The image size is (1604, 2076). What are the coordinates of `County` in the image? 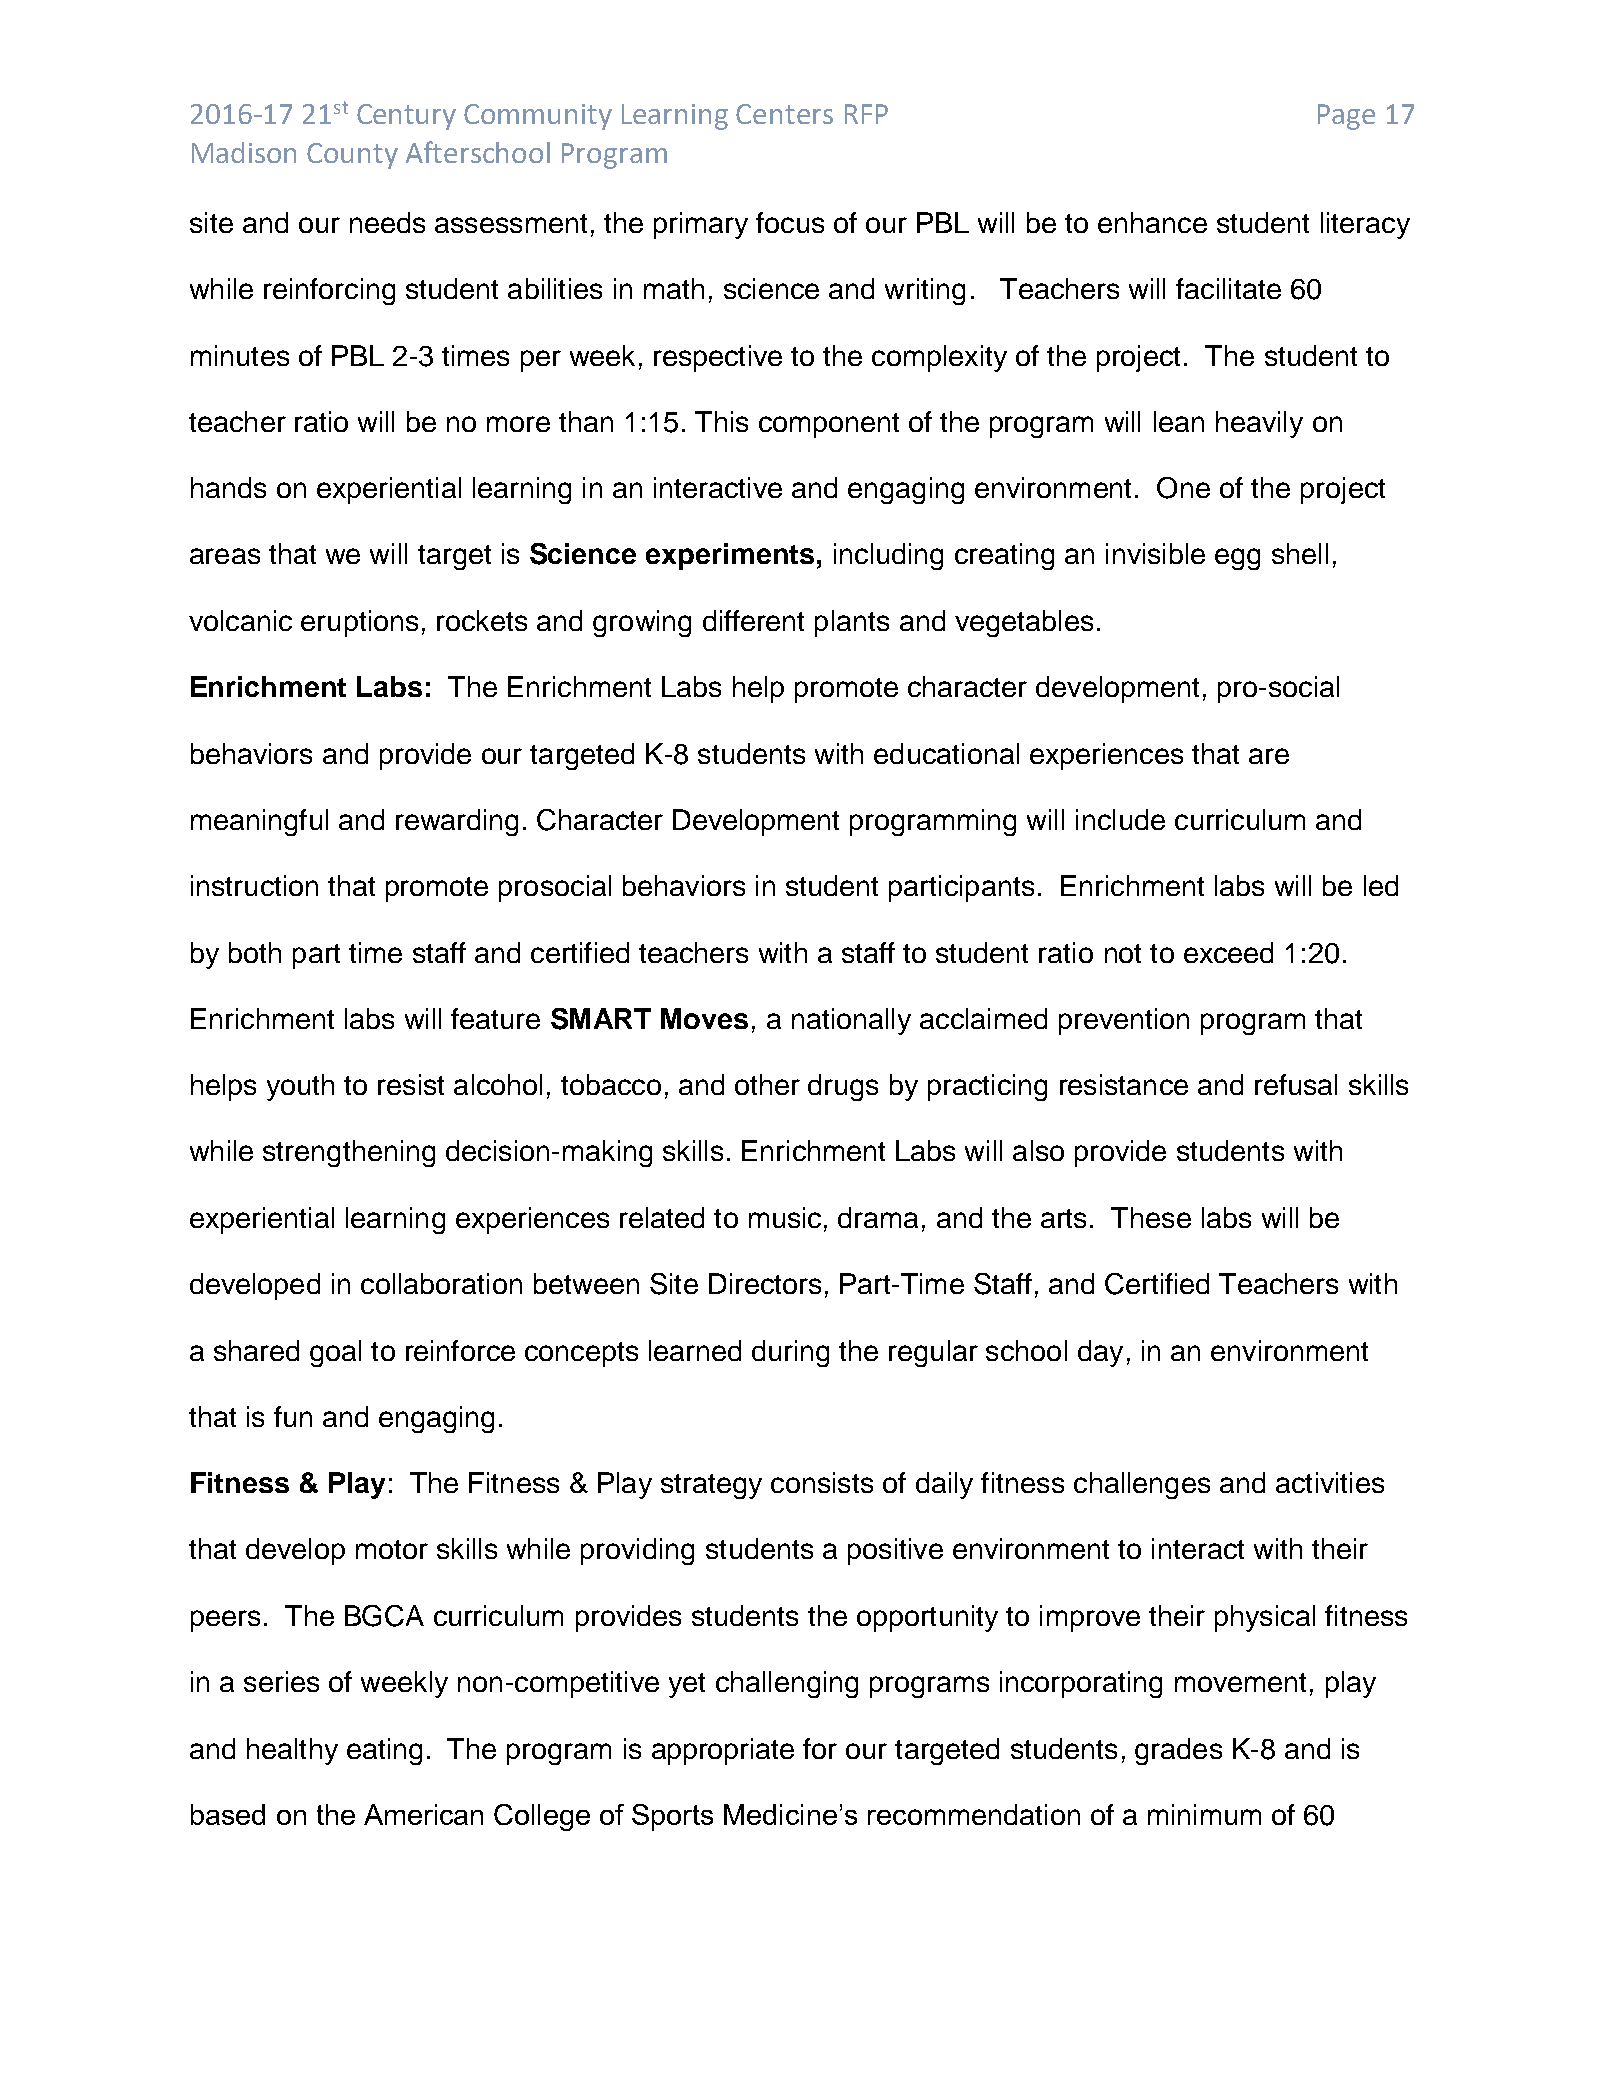 It's located at (352, 156).
